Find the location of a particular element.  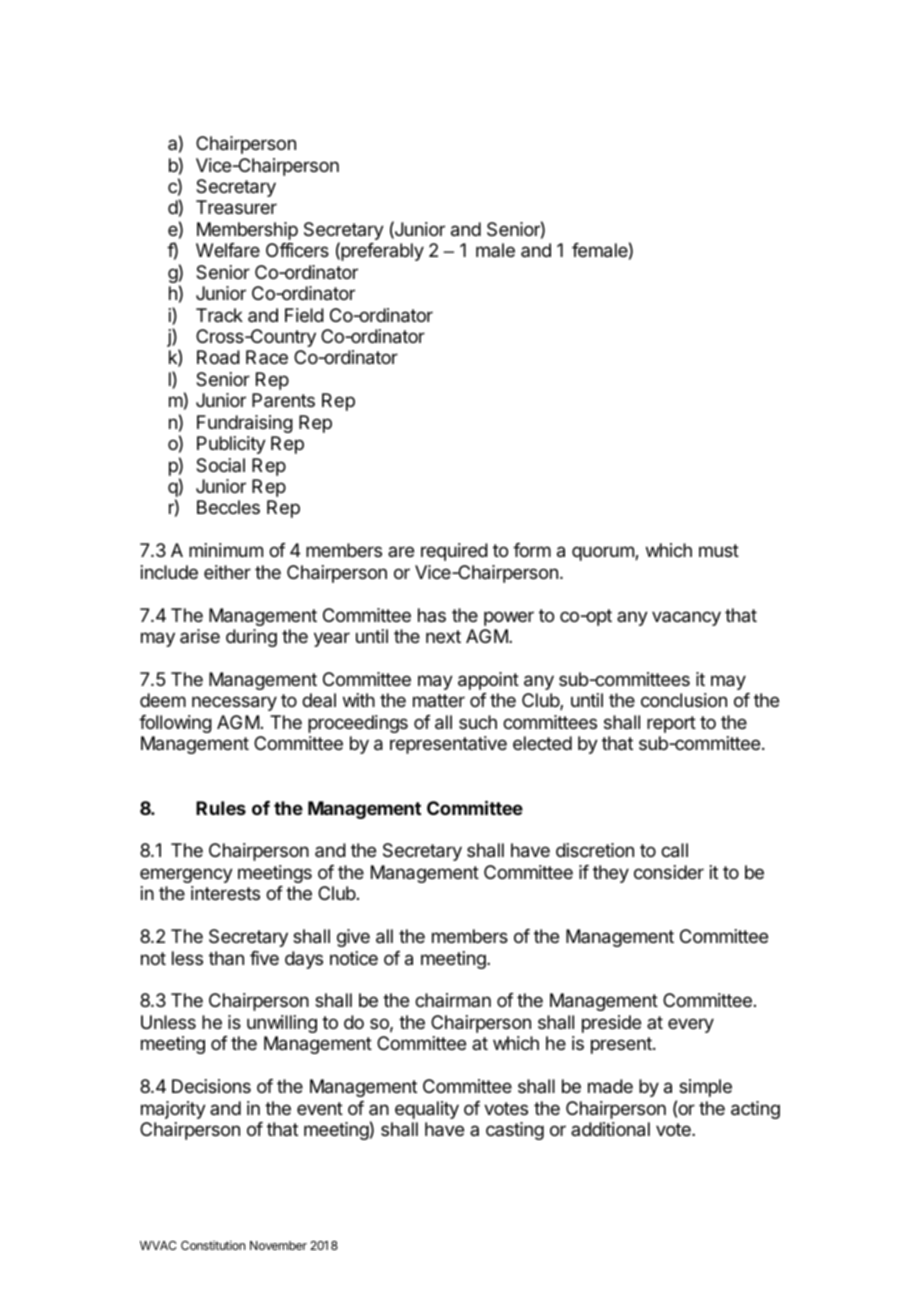

Officers is located at coordinates (297, 250).
